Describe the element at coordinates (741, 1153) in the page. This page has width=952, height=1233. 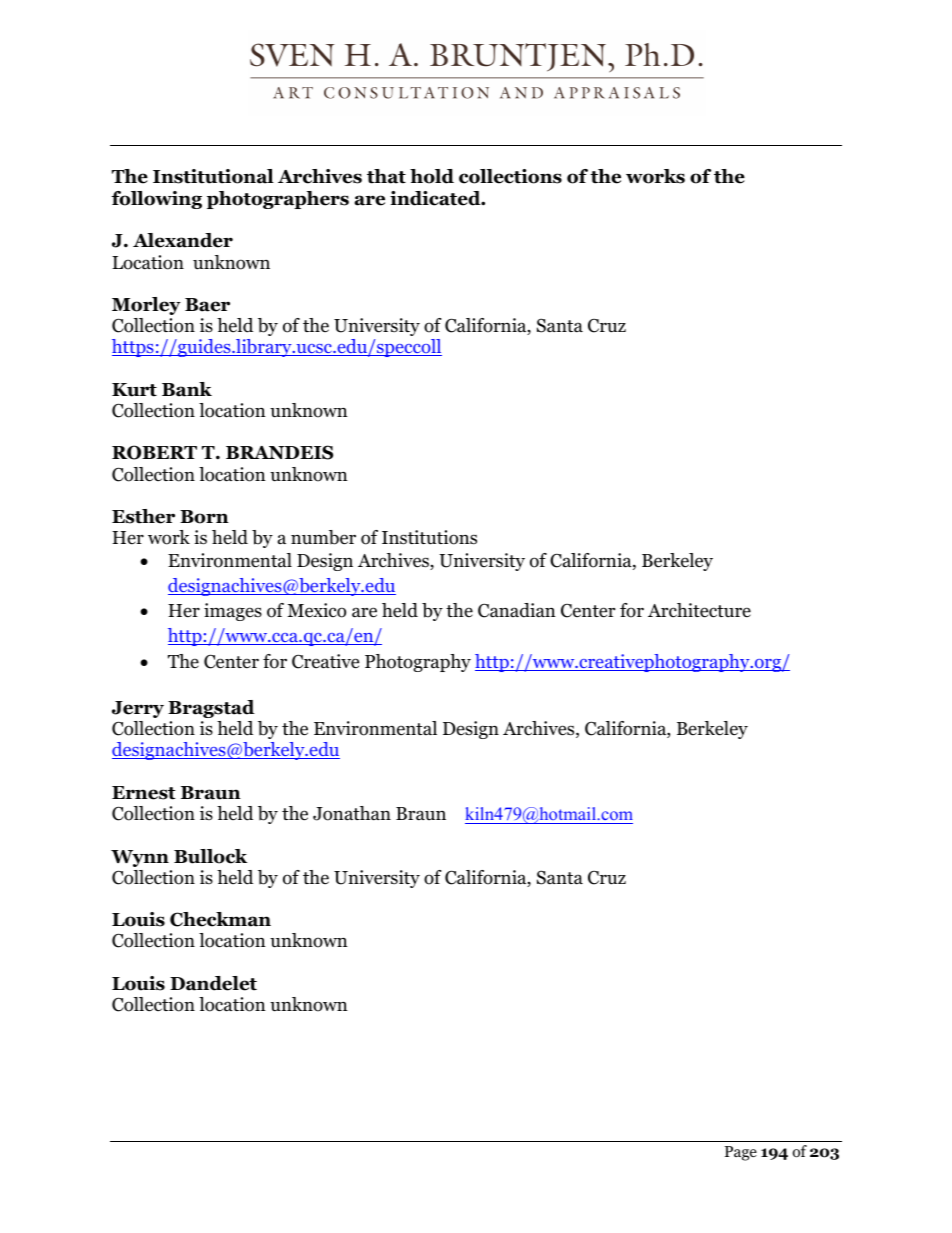
I see `Page` at that location.
